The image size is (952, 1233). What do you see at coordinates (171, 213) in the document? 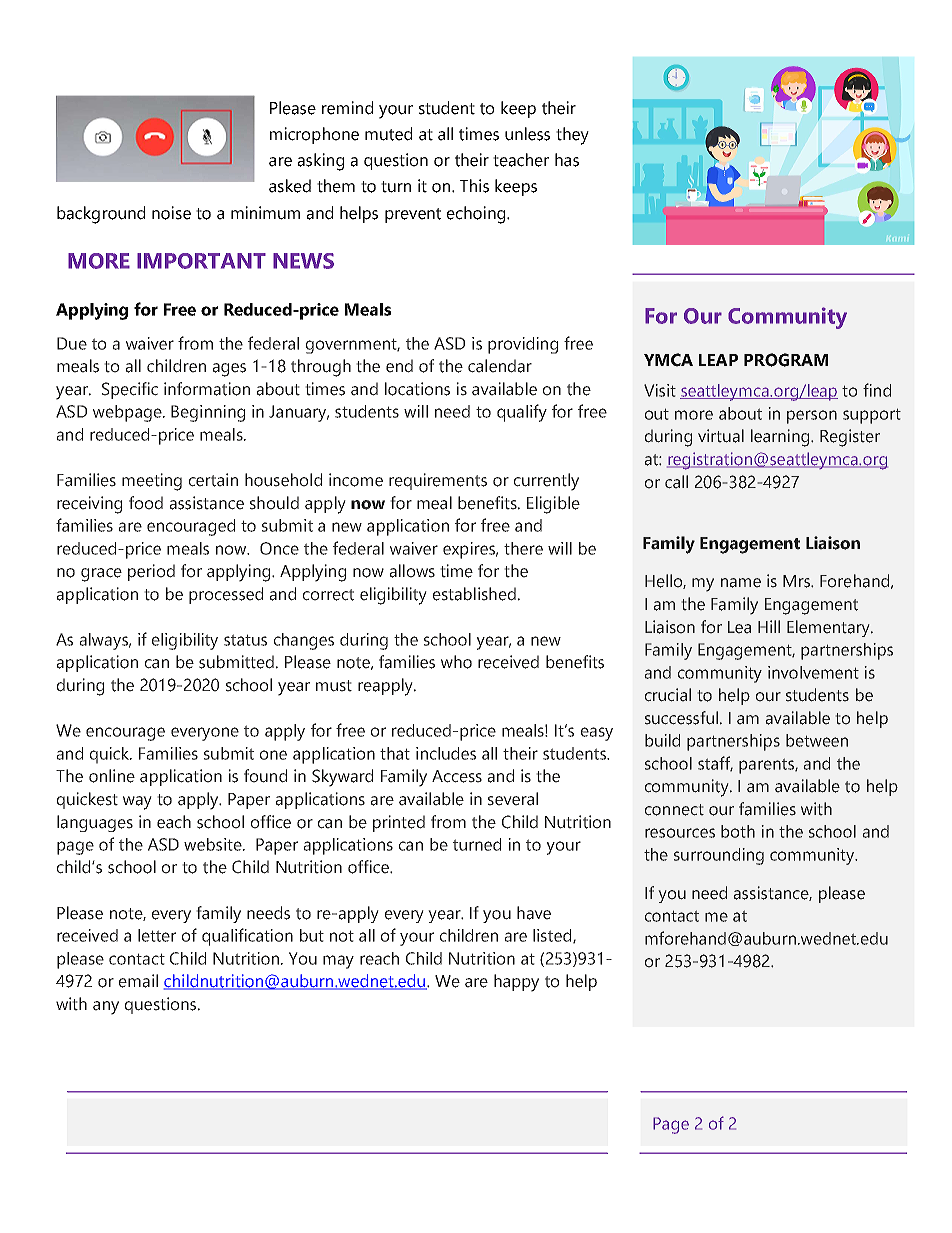
I see `noise` at bounding box center [171, 213].
